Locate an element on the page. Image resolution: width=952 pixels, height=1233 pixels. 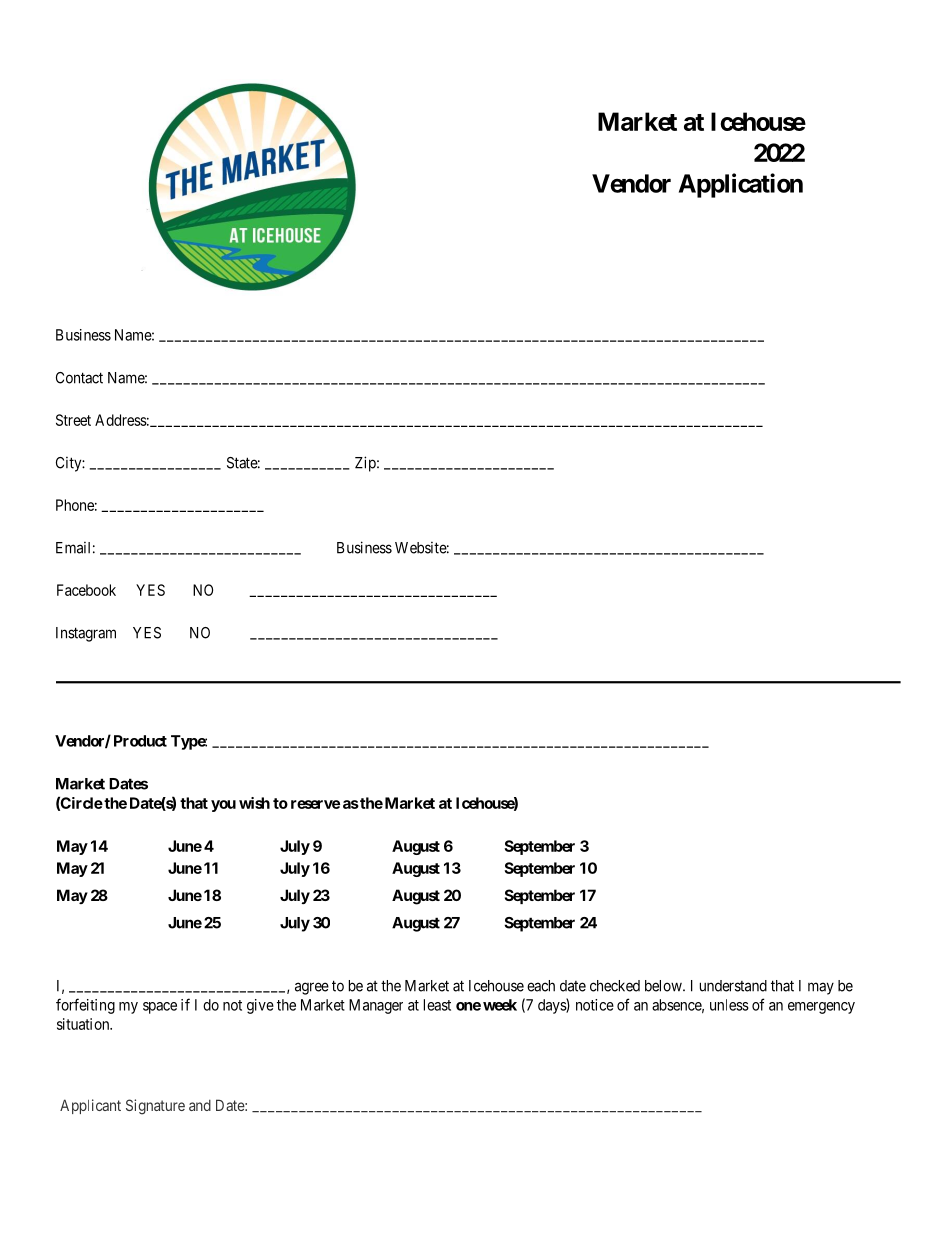
Instagram is located at coordinates (86, 634).
